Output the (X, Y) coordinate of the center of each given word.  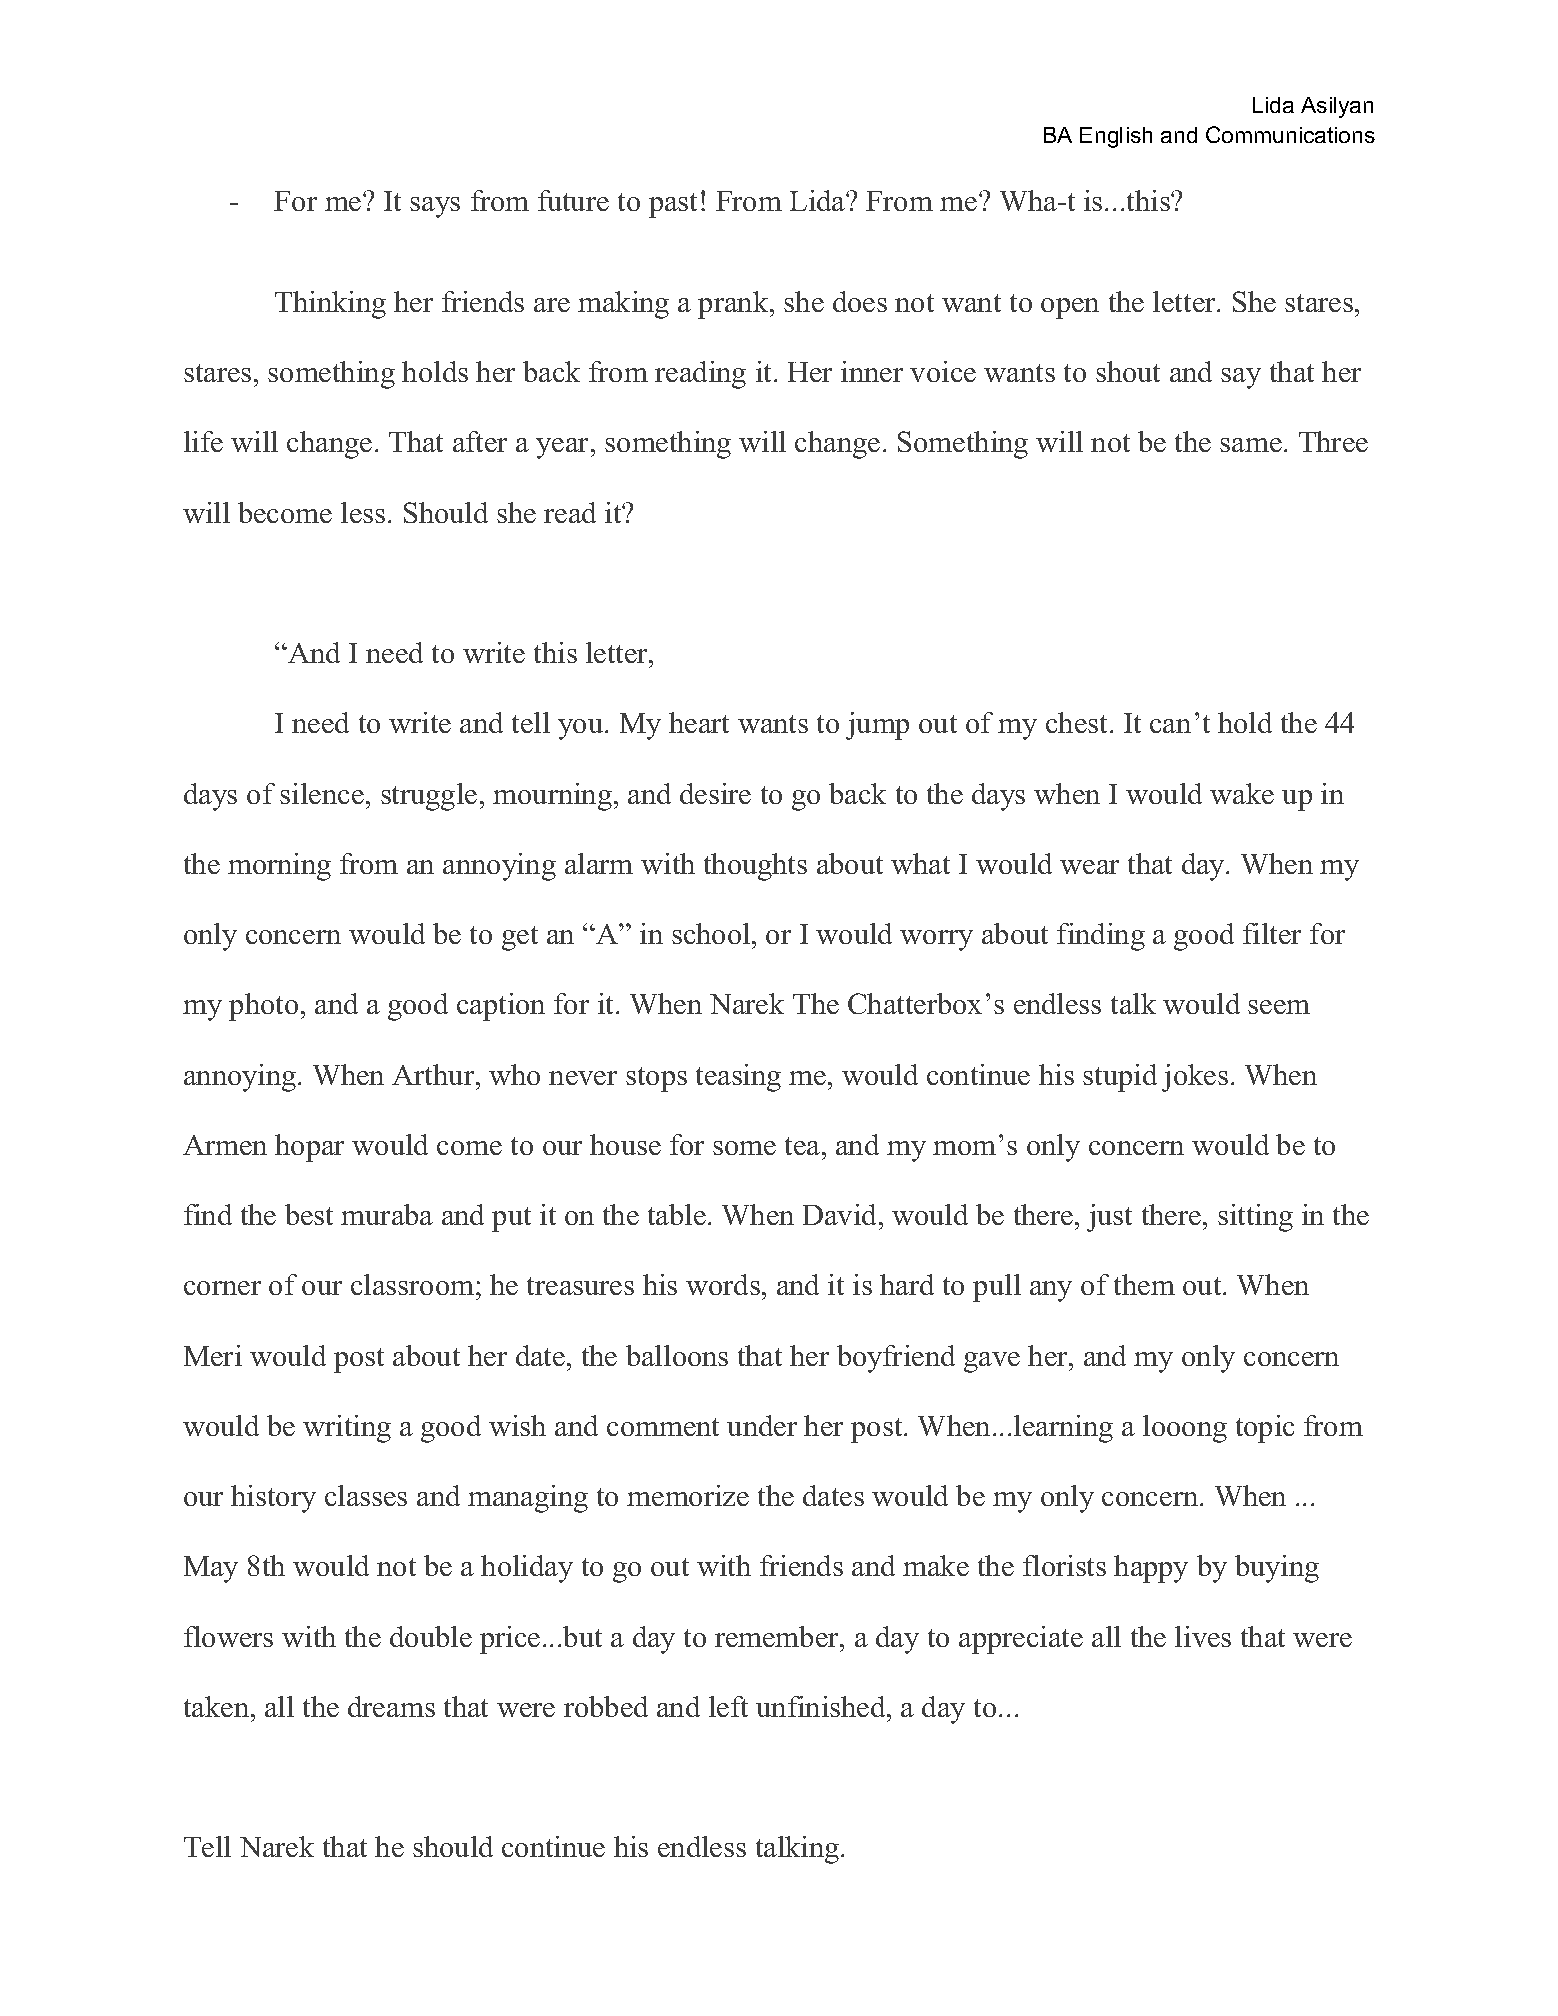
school (712, 933)
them (1144, 1284)
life (203, 441)
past (673, 205)
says (435, 207)
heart (699, 722)
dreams (391, 1706)
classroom (412, 1284)
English (1116, 137)
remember (778, 1636)
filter (1272, 933)
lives (1203, 1636)
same (1251, 445)
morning (279, 867)
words (723, 1284)
